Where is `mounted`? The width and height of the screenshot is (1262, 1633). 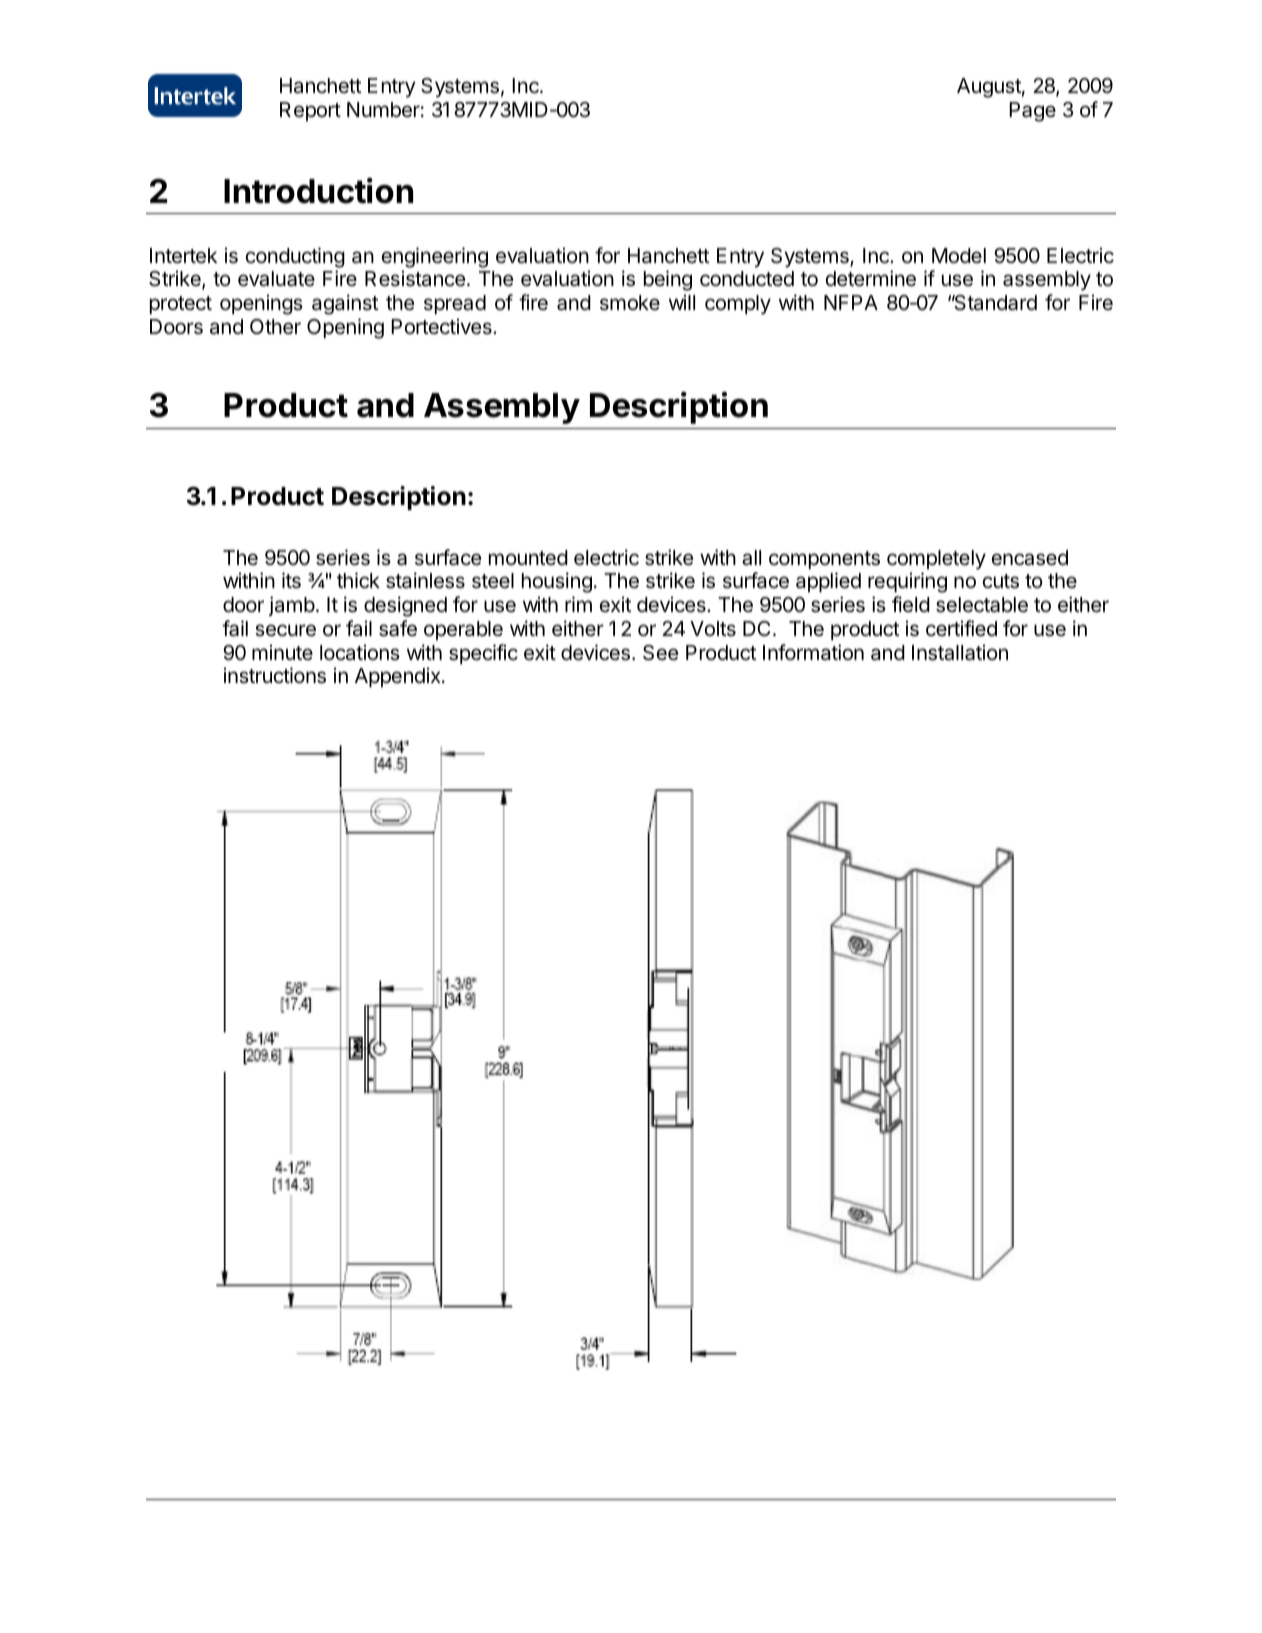
mounted is located at coordinates (528, 557).
